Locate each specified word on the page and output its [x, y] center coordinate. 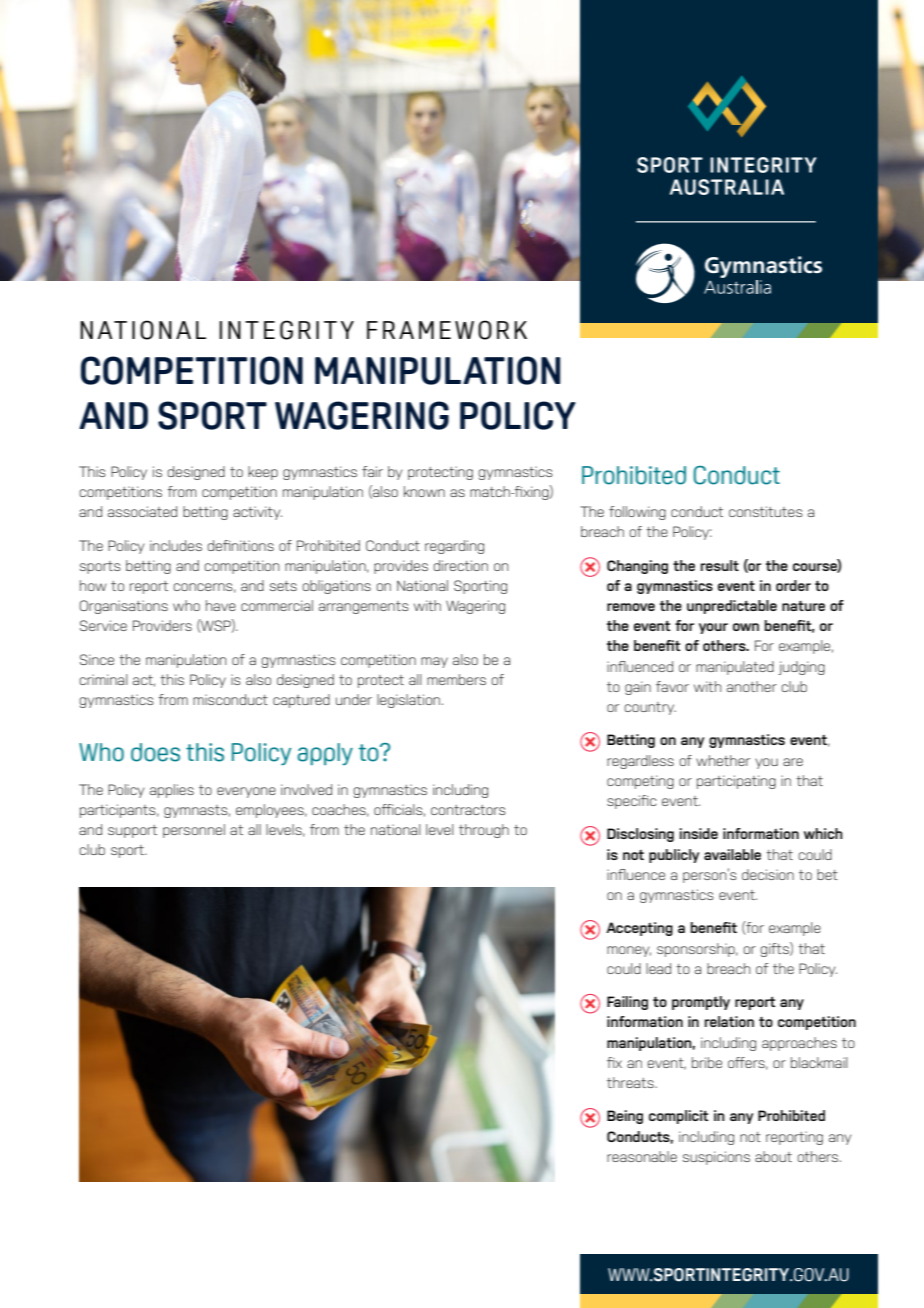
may [434, 662]
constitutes [766, 511]
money [629, 951]
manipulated [735, 668]
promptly [701, 1003]
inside [699, 833]
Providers [162, 625]
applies [172, 791]
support [132, 831]
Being [625, 1117]
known [424, 491]
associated [142, 511]
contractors [468, 810]
